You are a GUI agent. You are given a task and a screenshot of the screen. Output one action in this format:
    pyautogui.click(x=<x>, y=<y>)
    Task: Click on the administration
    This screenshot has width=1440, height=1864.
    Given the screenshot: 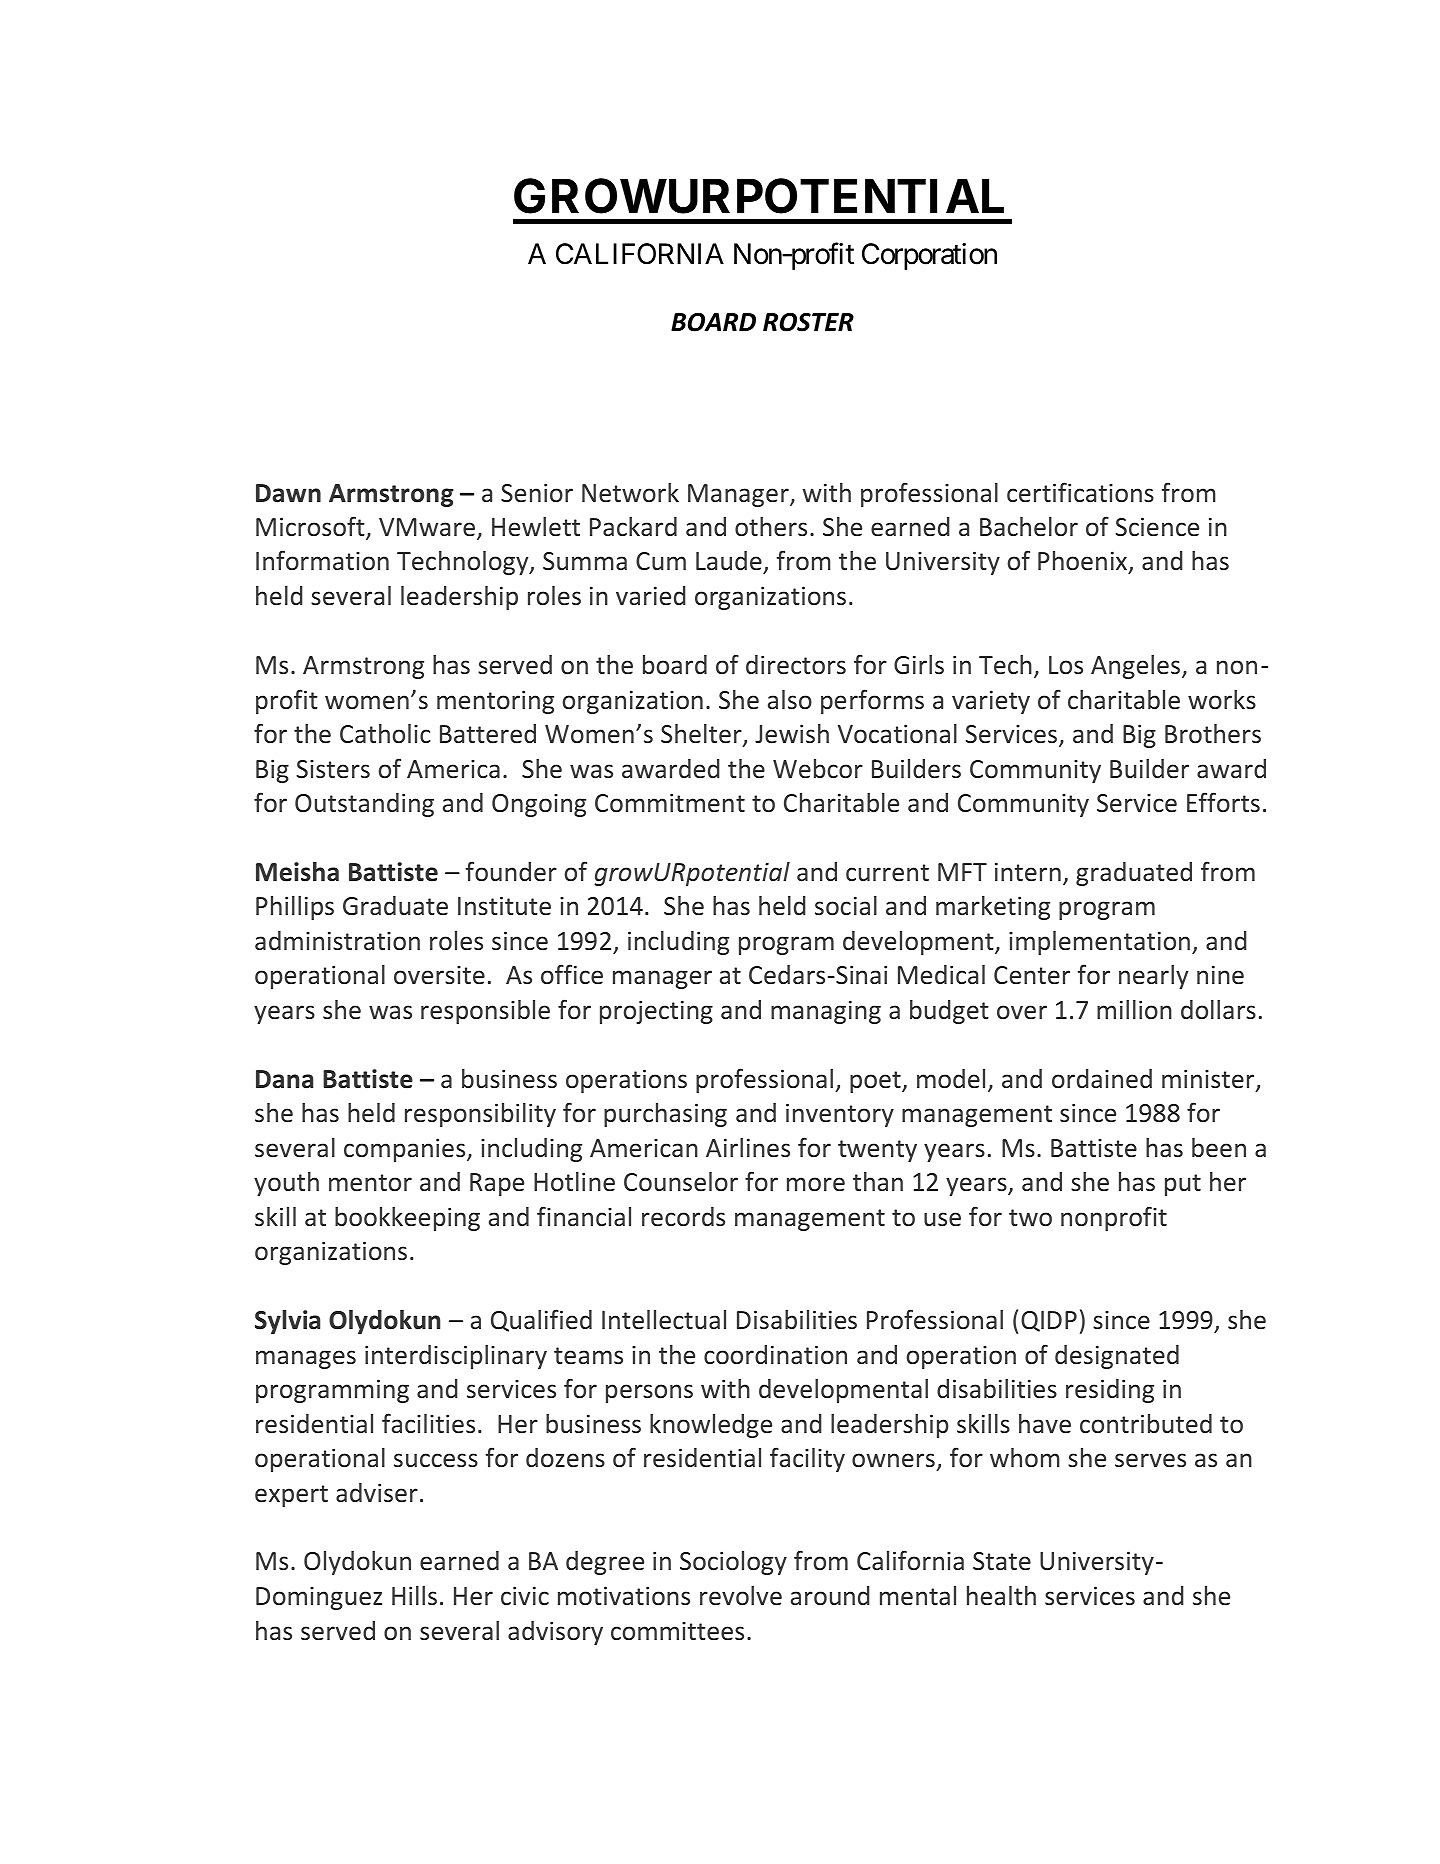 What is the action you would take?
    pyautogui.click(x=337, y=941)
